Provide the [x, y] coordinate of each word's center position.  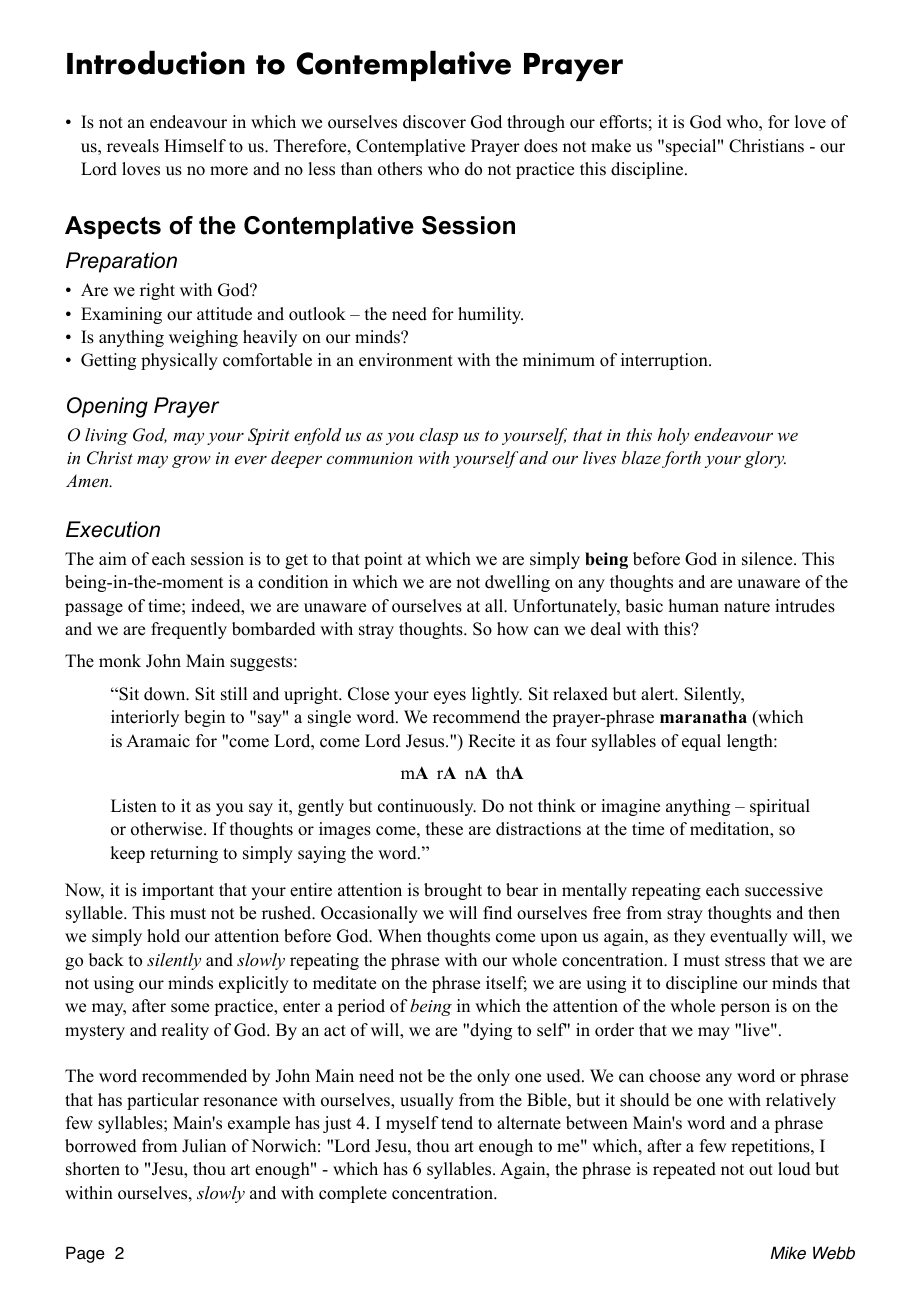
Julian [204, 1146]
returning [184, 854]
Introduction [156, 62]
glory [765, 459]
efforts [623, 122]
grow [191, 461]
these [444, 829]
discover [434, 122]
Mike [788, 1253]
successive [784, 890]
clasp [438, 436]
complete [353, 1194]
